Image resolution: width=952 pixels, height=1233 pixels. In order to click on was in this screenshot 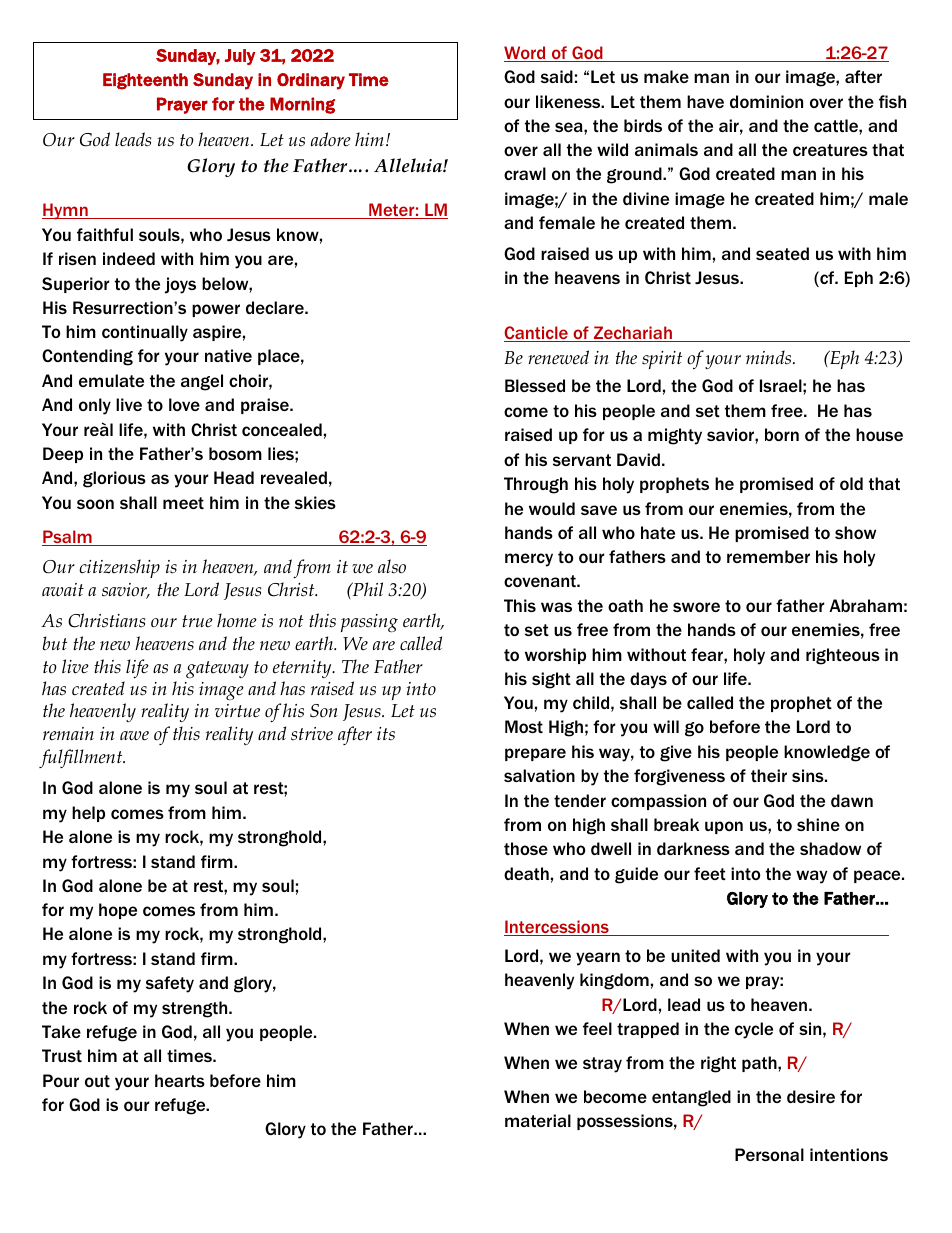, I will do `click(556, 607)`.
